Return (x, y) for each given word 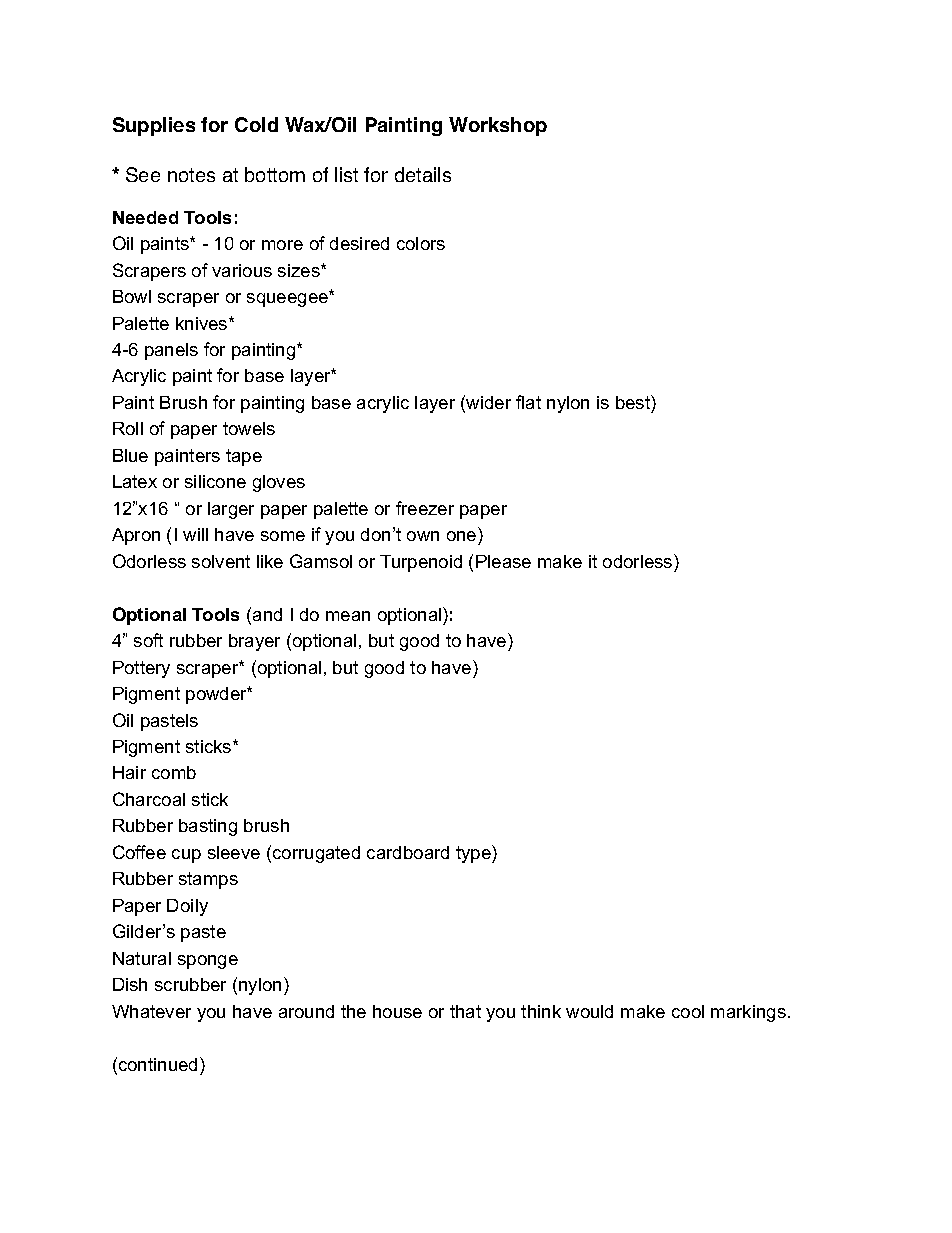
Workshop (498, 126)
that (465, 1011)
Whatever (151, 1011)
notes (191, 175)
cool (688, 1011)
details (423, 174)
